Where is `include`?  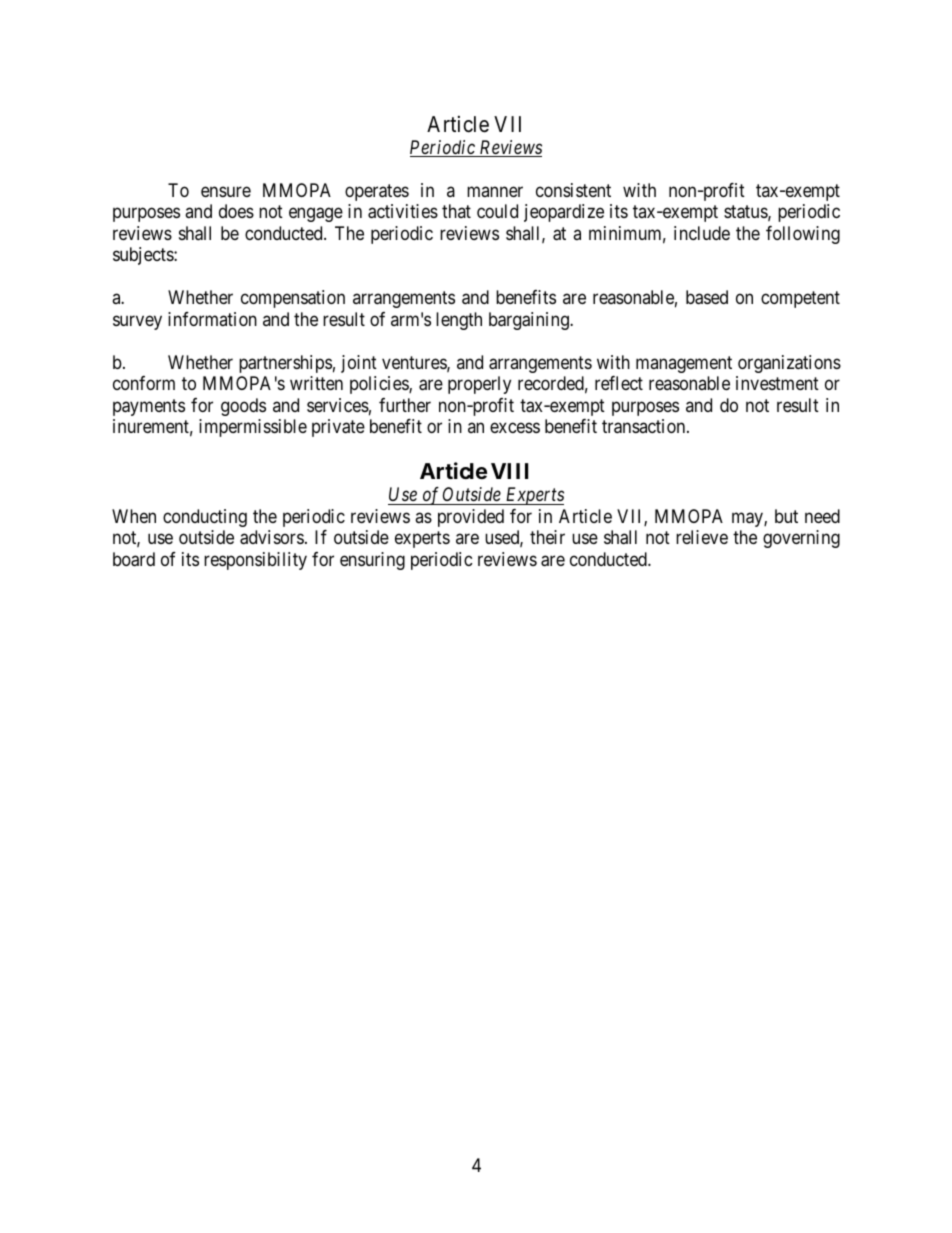 include is located at coordinates (702, 233).
